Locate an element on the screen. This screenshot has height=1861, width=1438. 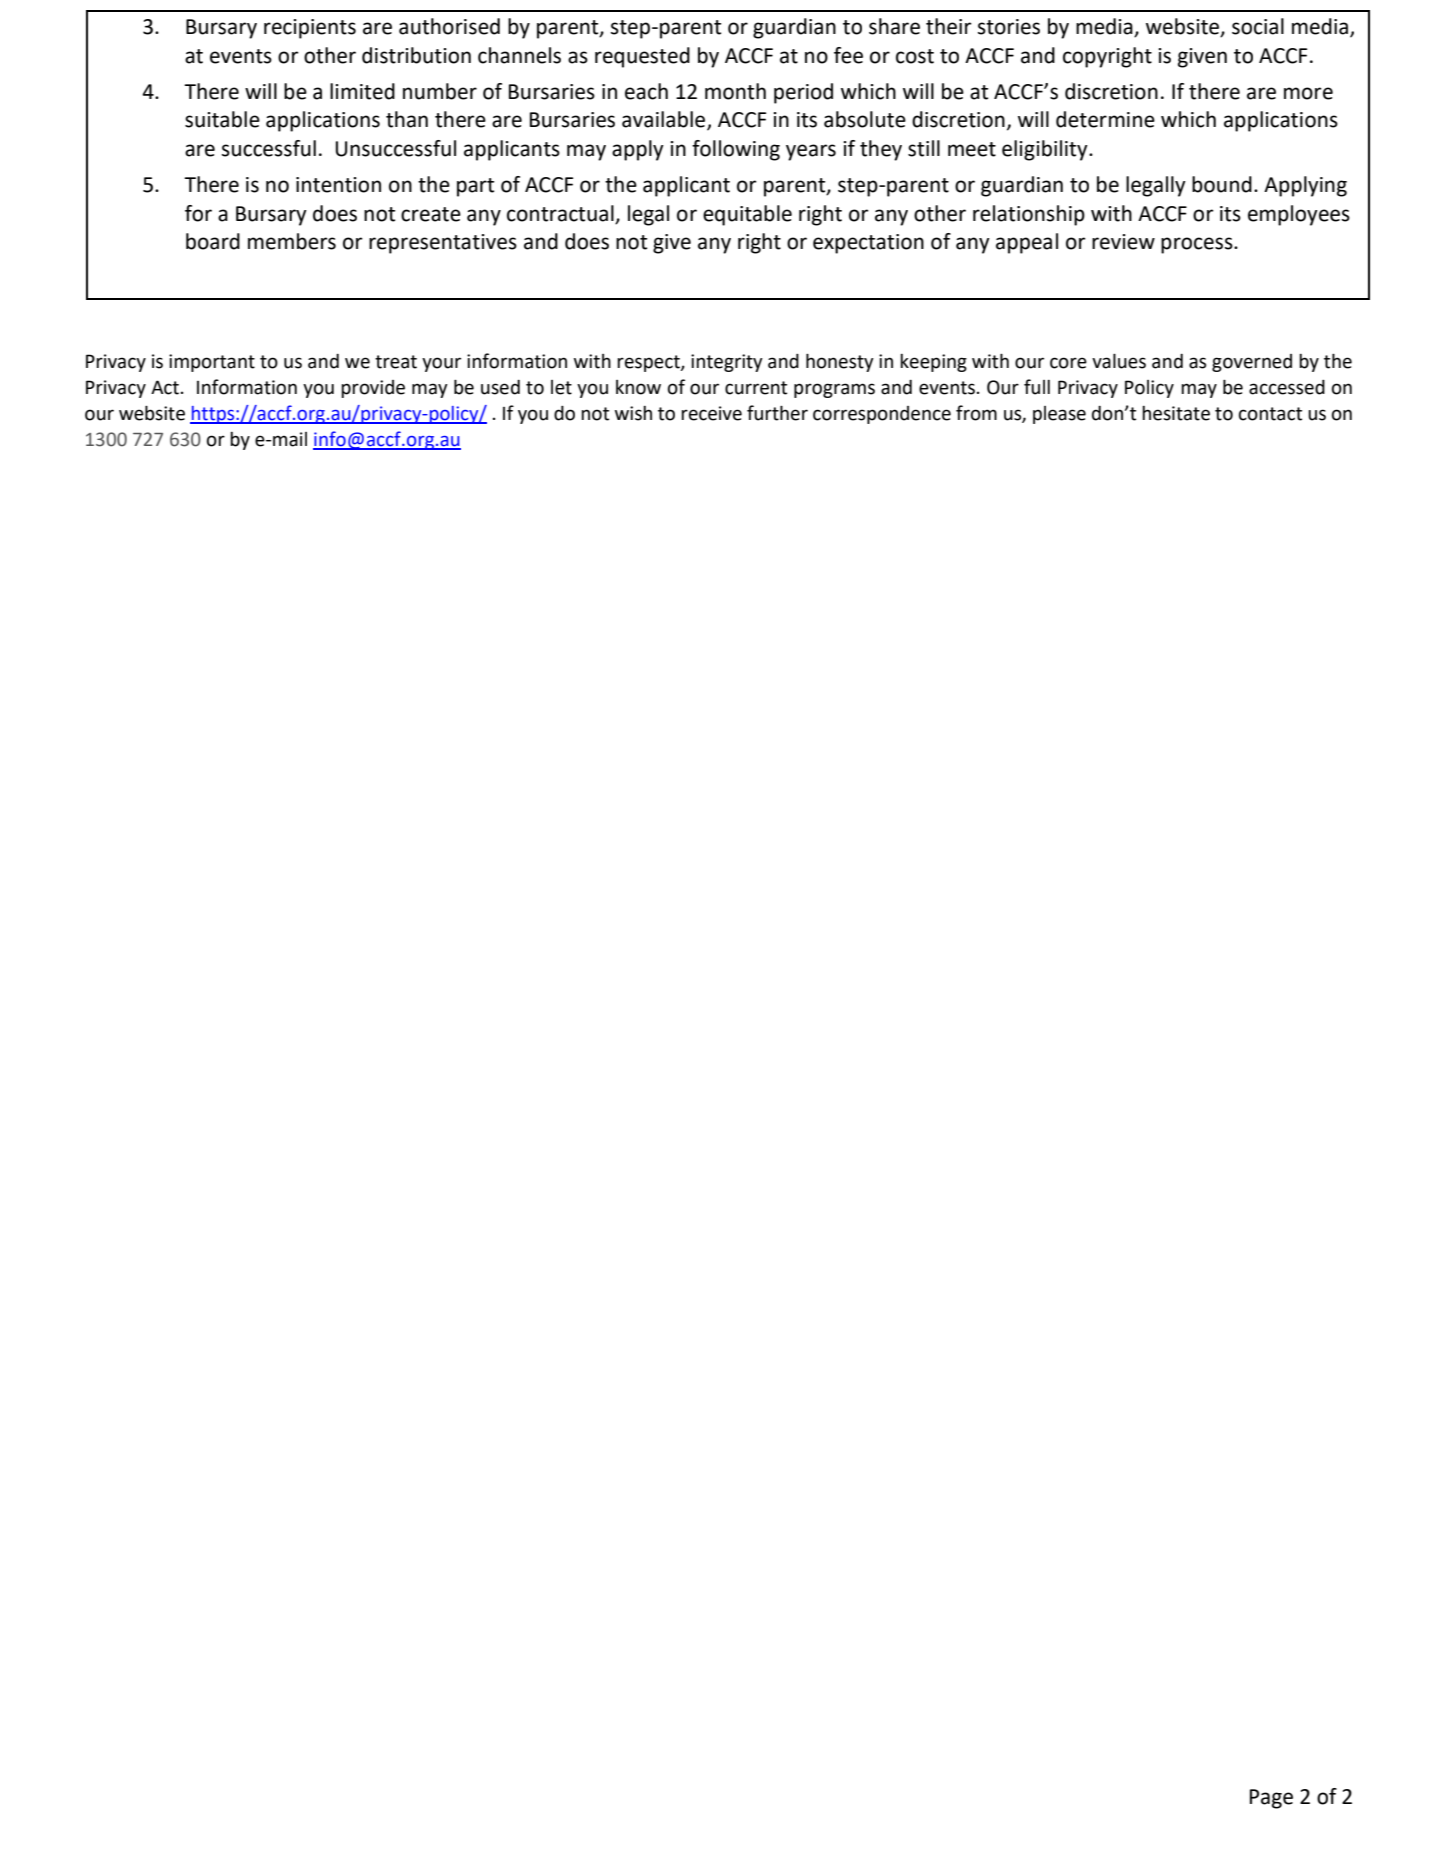
determine is located at coordinates (1105, 119).
